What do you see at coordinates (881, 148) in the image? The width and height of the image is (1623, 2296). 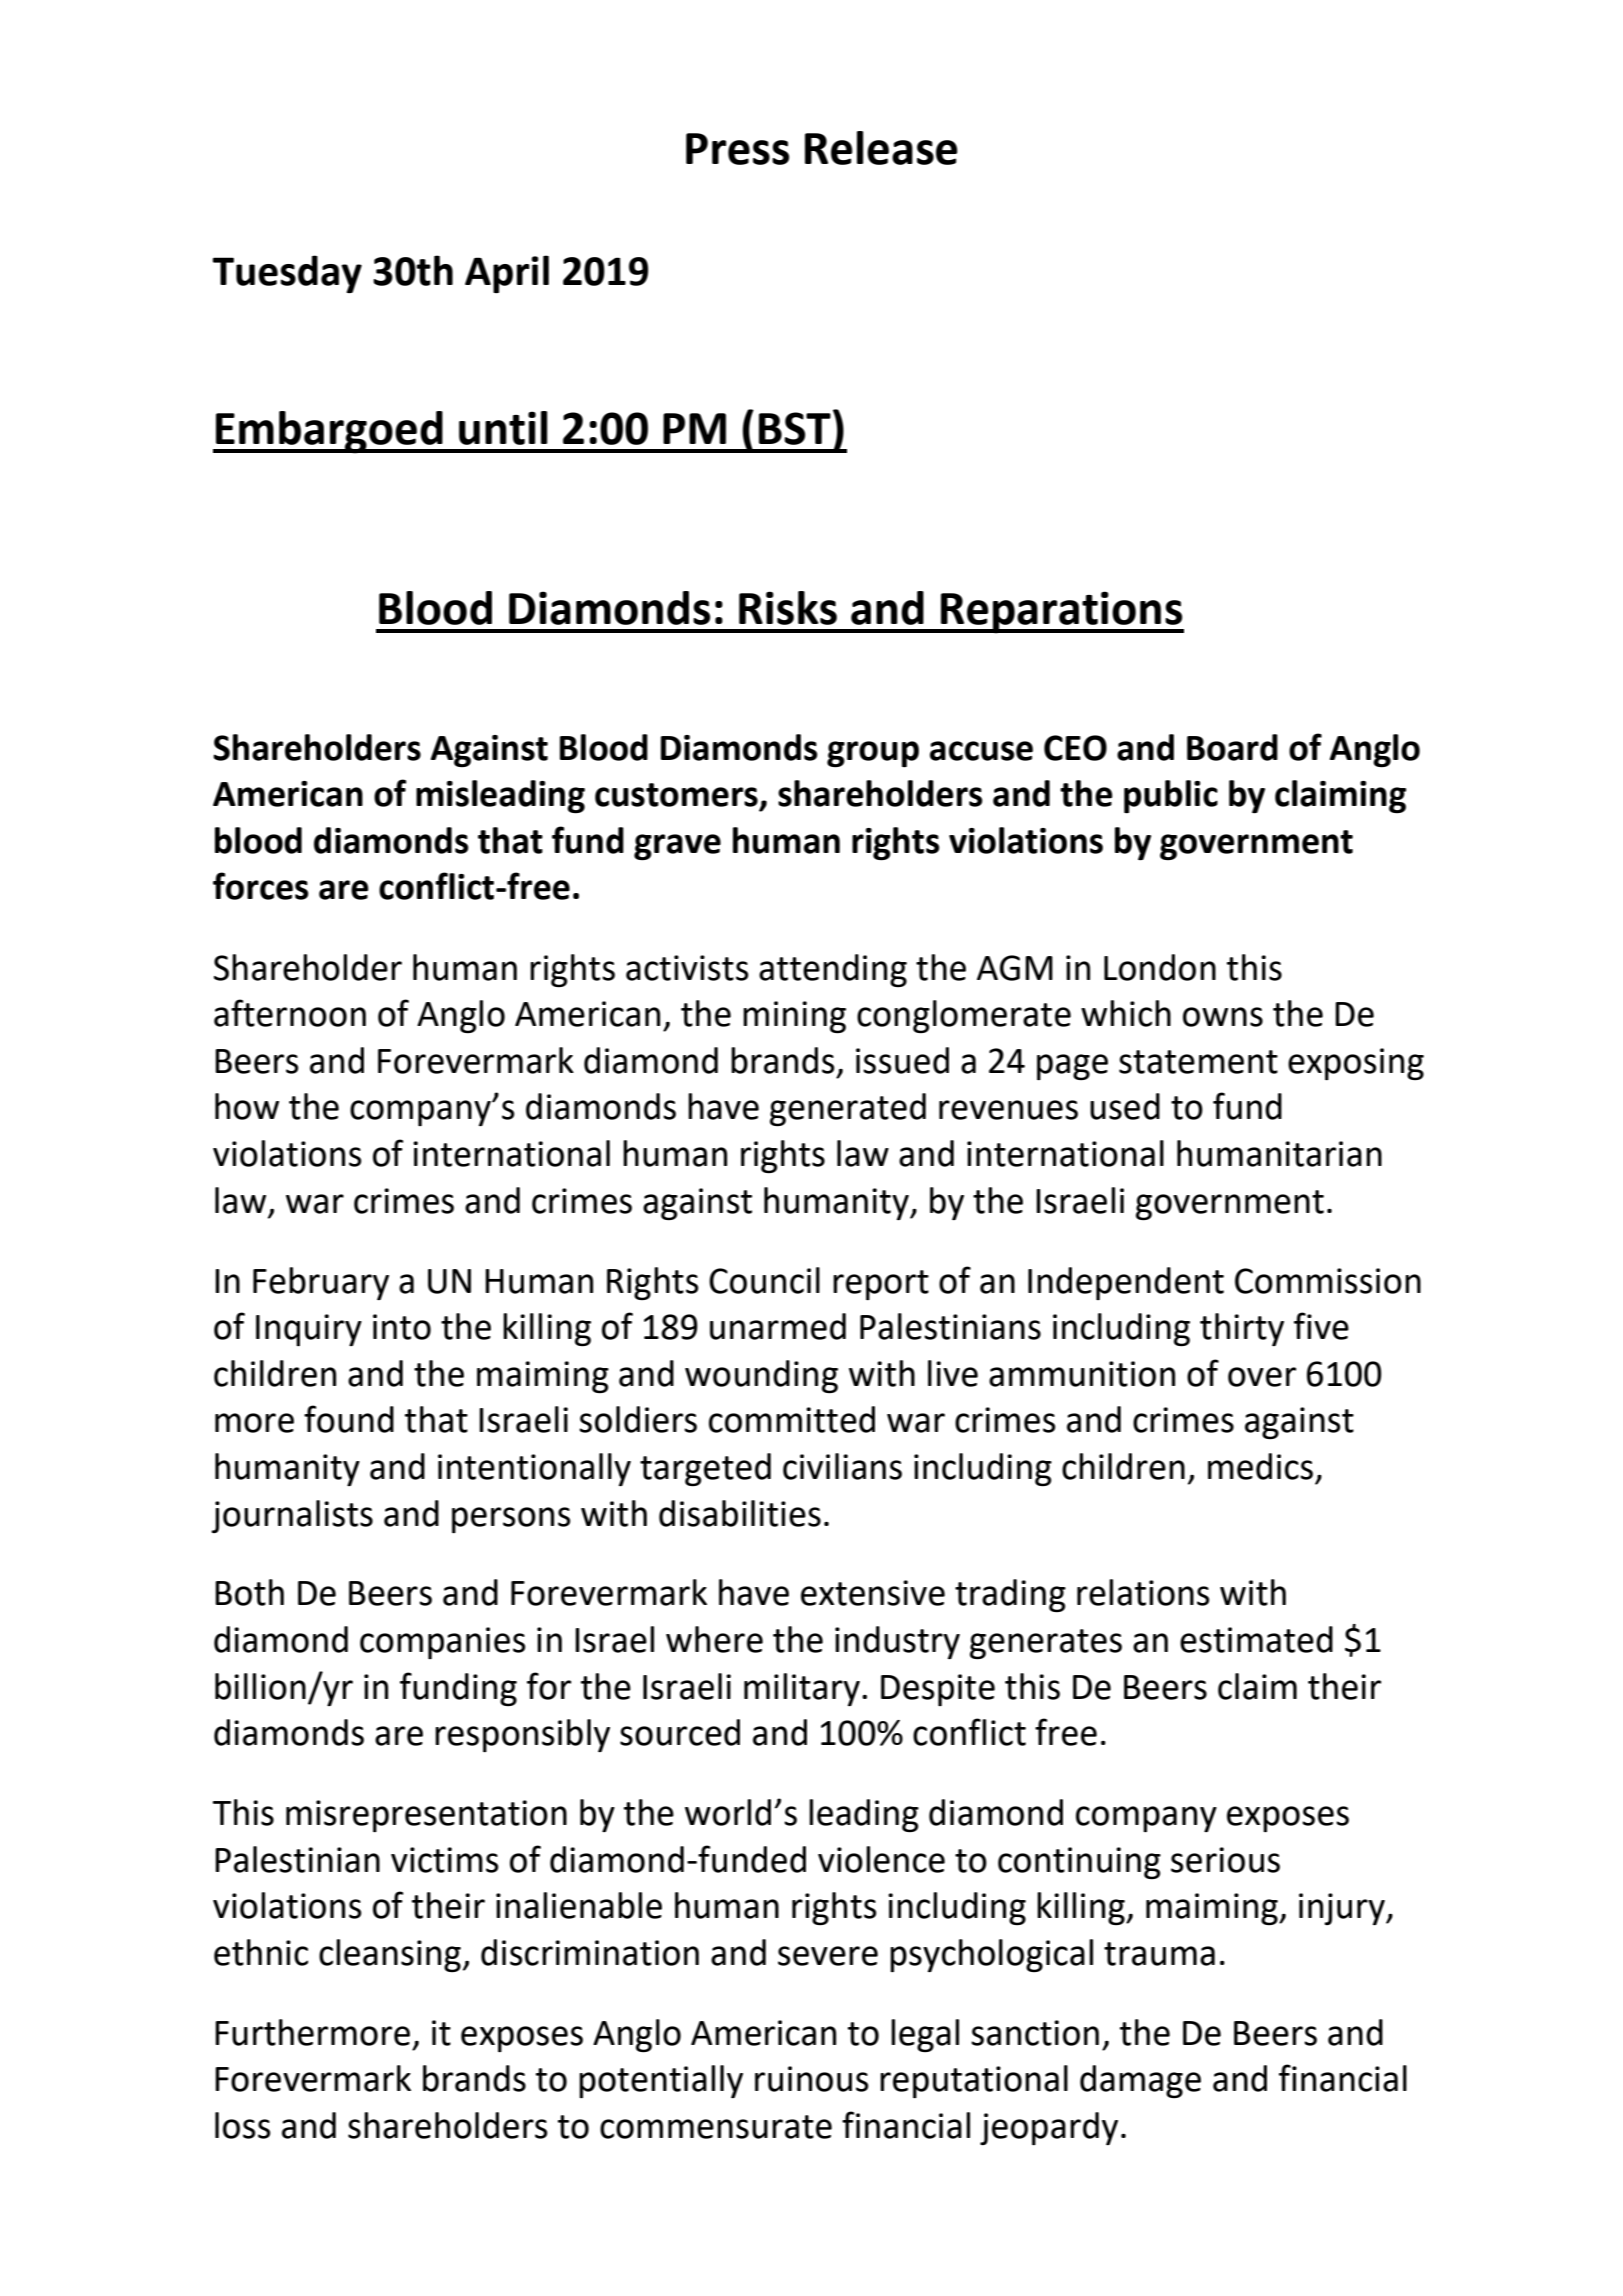 I see `Release` at bounding box center [881, 148].
